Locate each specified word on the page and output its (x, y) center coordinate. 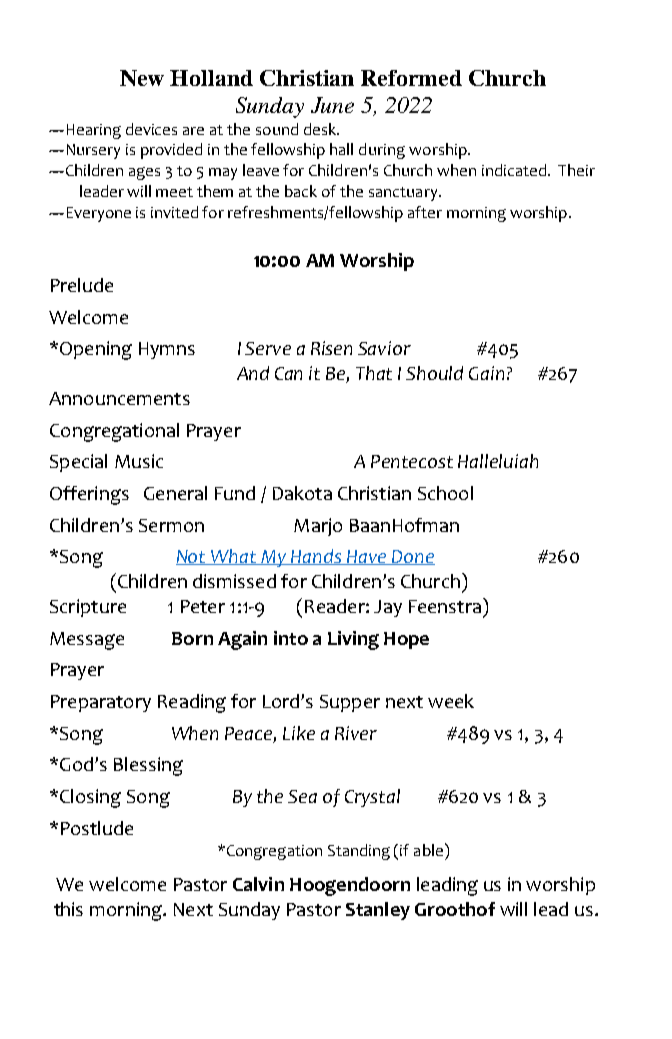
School (445, 493)
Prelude (82, 285)
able (428, 850)
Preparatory (101, 703)
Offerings (89, 495)
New (142, 78)
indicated (515, 170)
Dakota (302, 493)
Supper (350, 703)
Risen (331, 348)
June (332, 105)
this (68, 909)
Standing (359, 852)
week (451, 701)
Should (434, 373)
